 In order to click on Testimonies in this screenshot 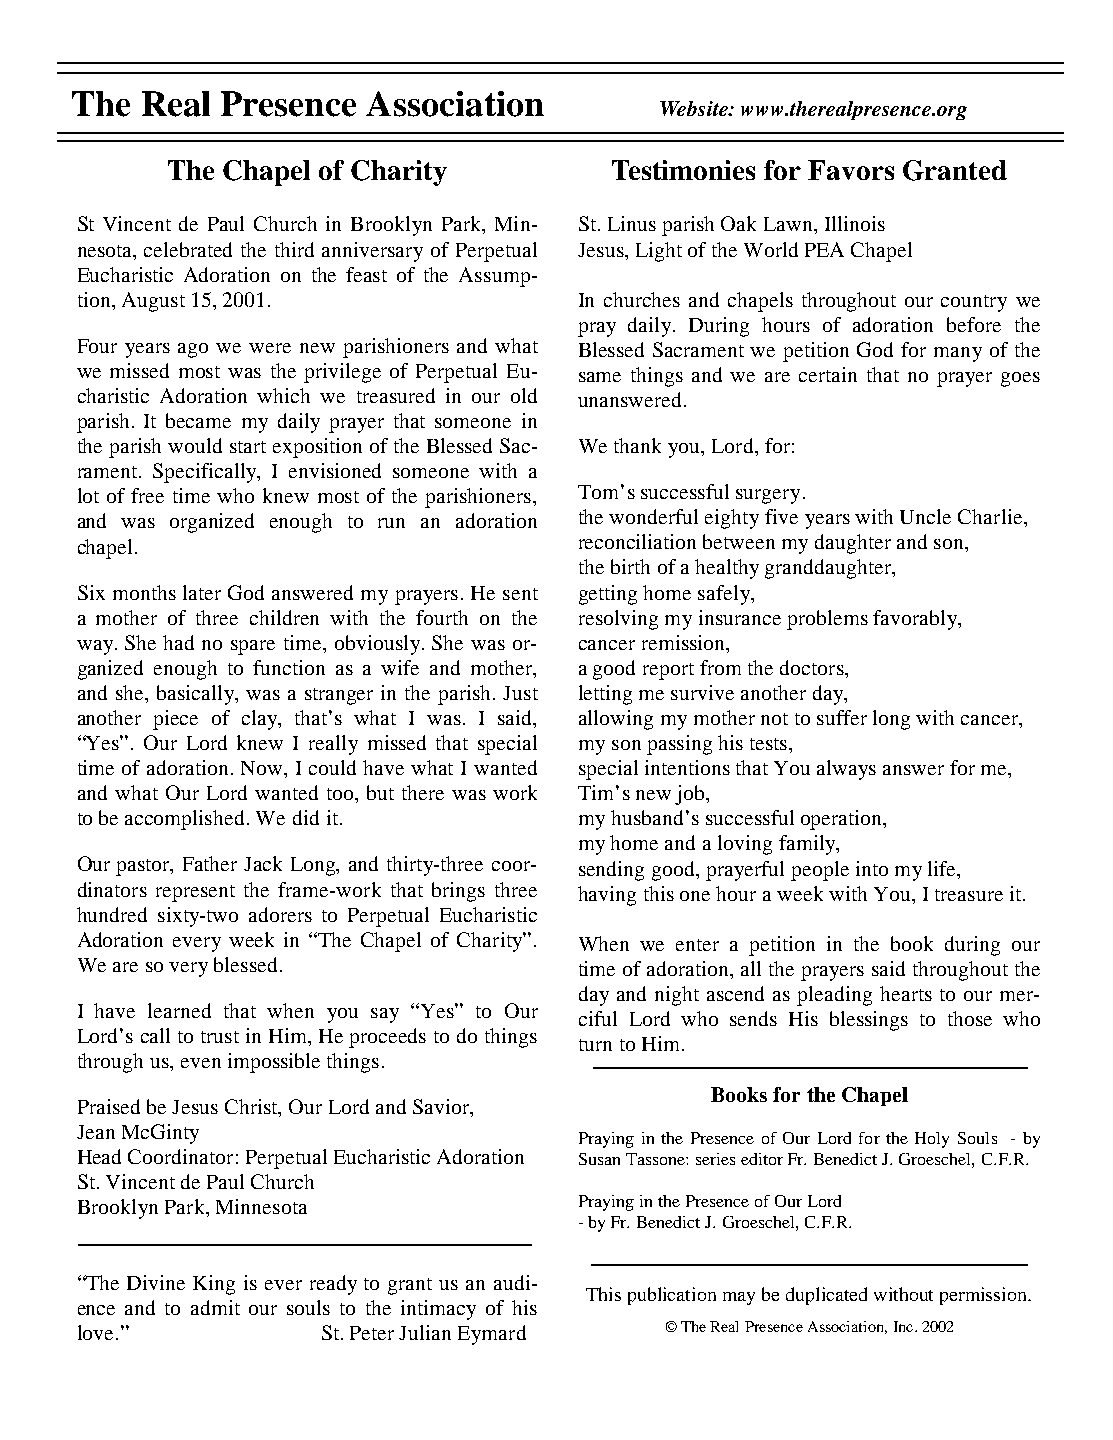, I will do `click(683, 170)`.
